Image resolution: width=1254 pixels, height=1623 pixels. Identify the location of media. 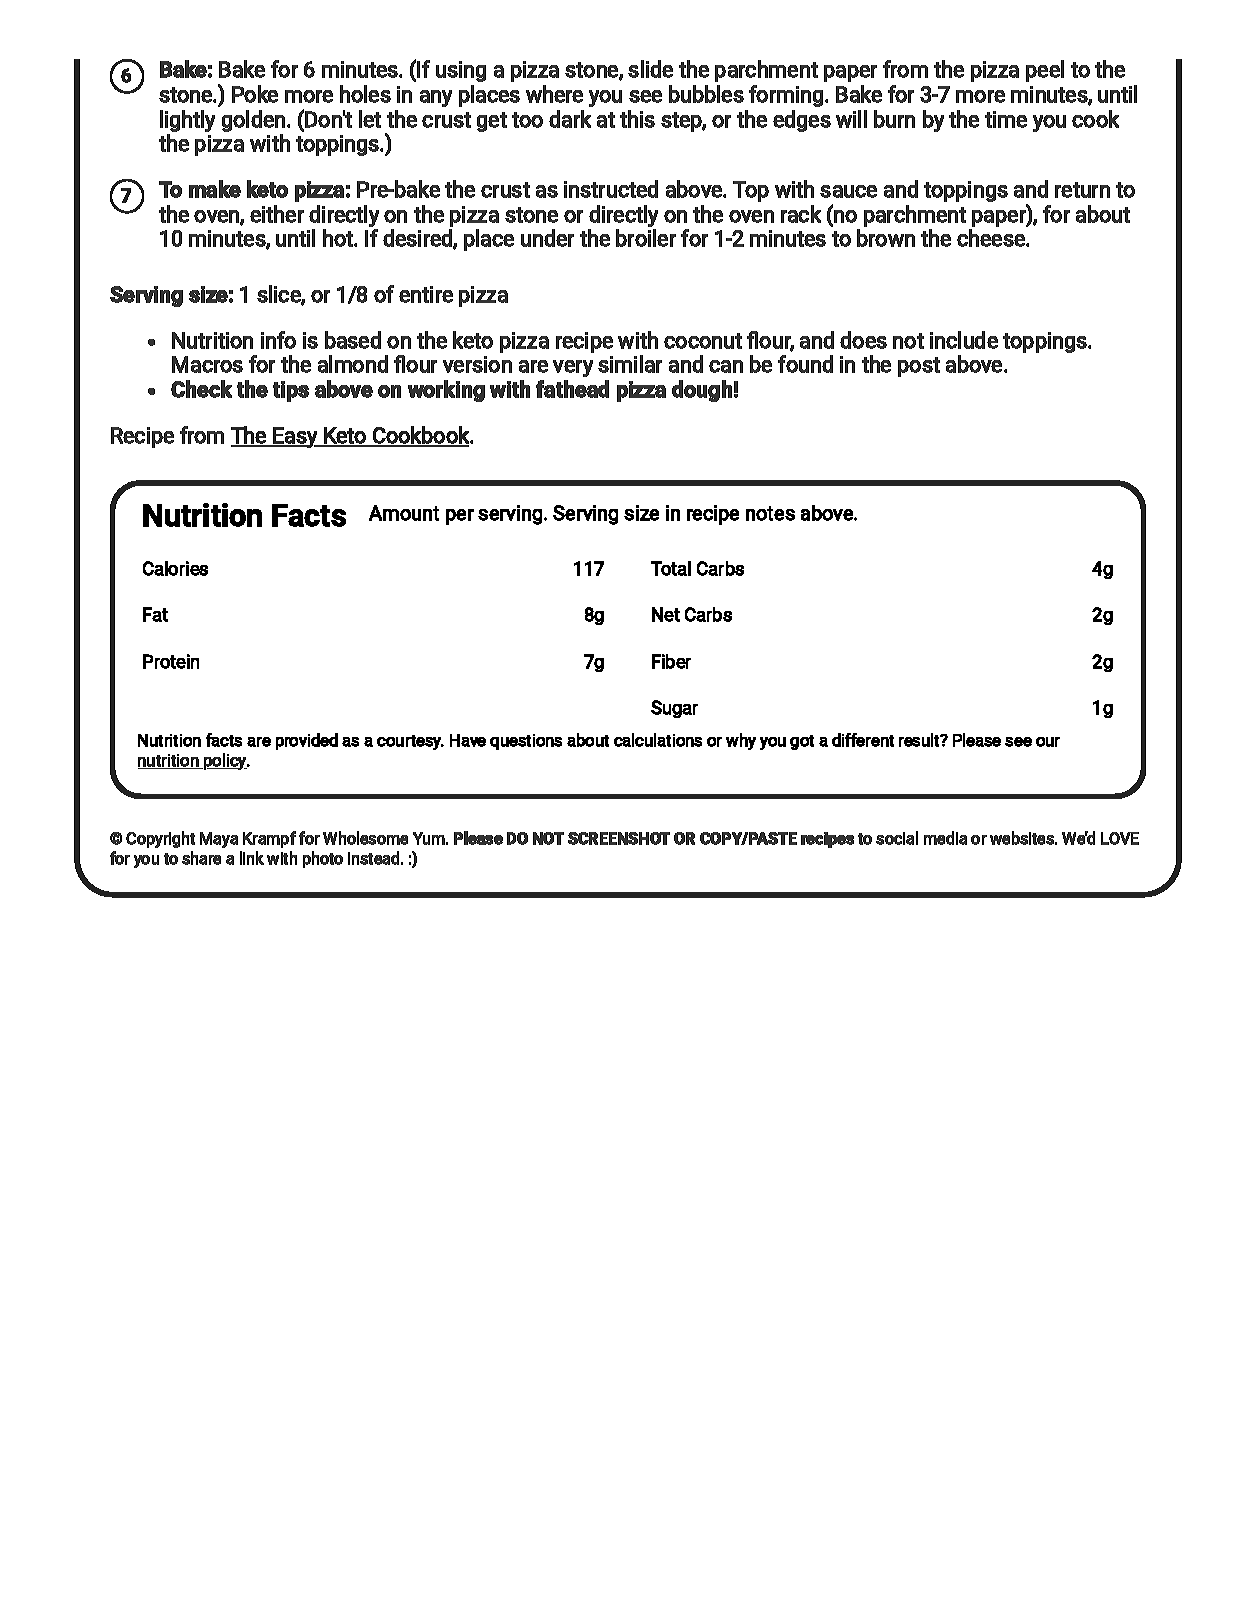
(945, 838).
